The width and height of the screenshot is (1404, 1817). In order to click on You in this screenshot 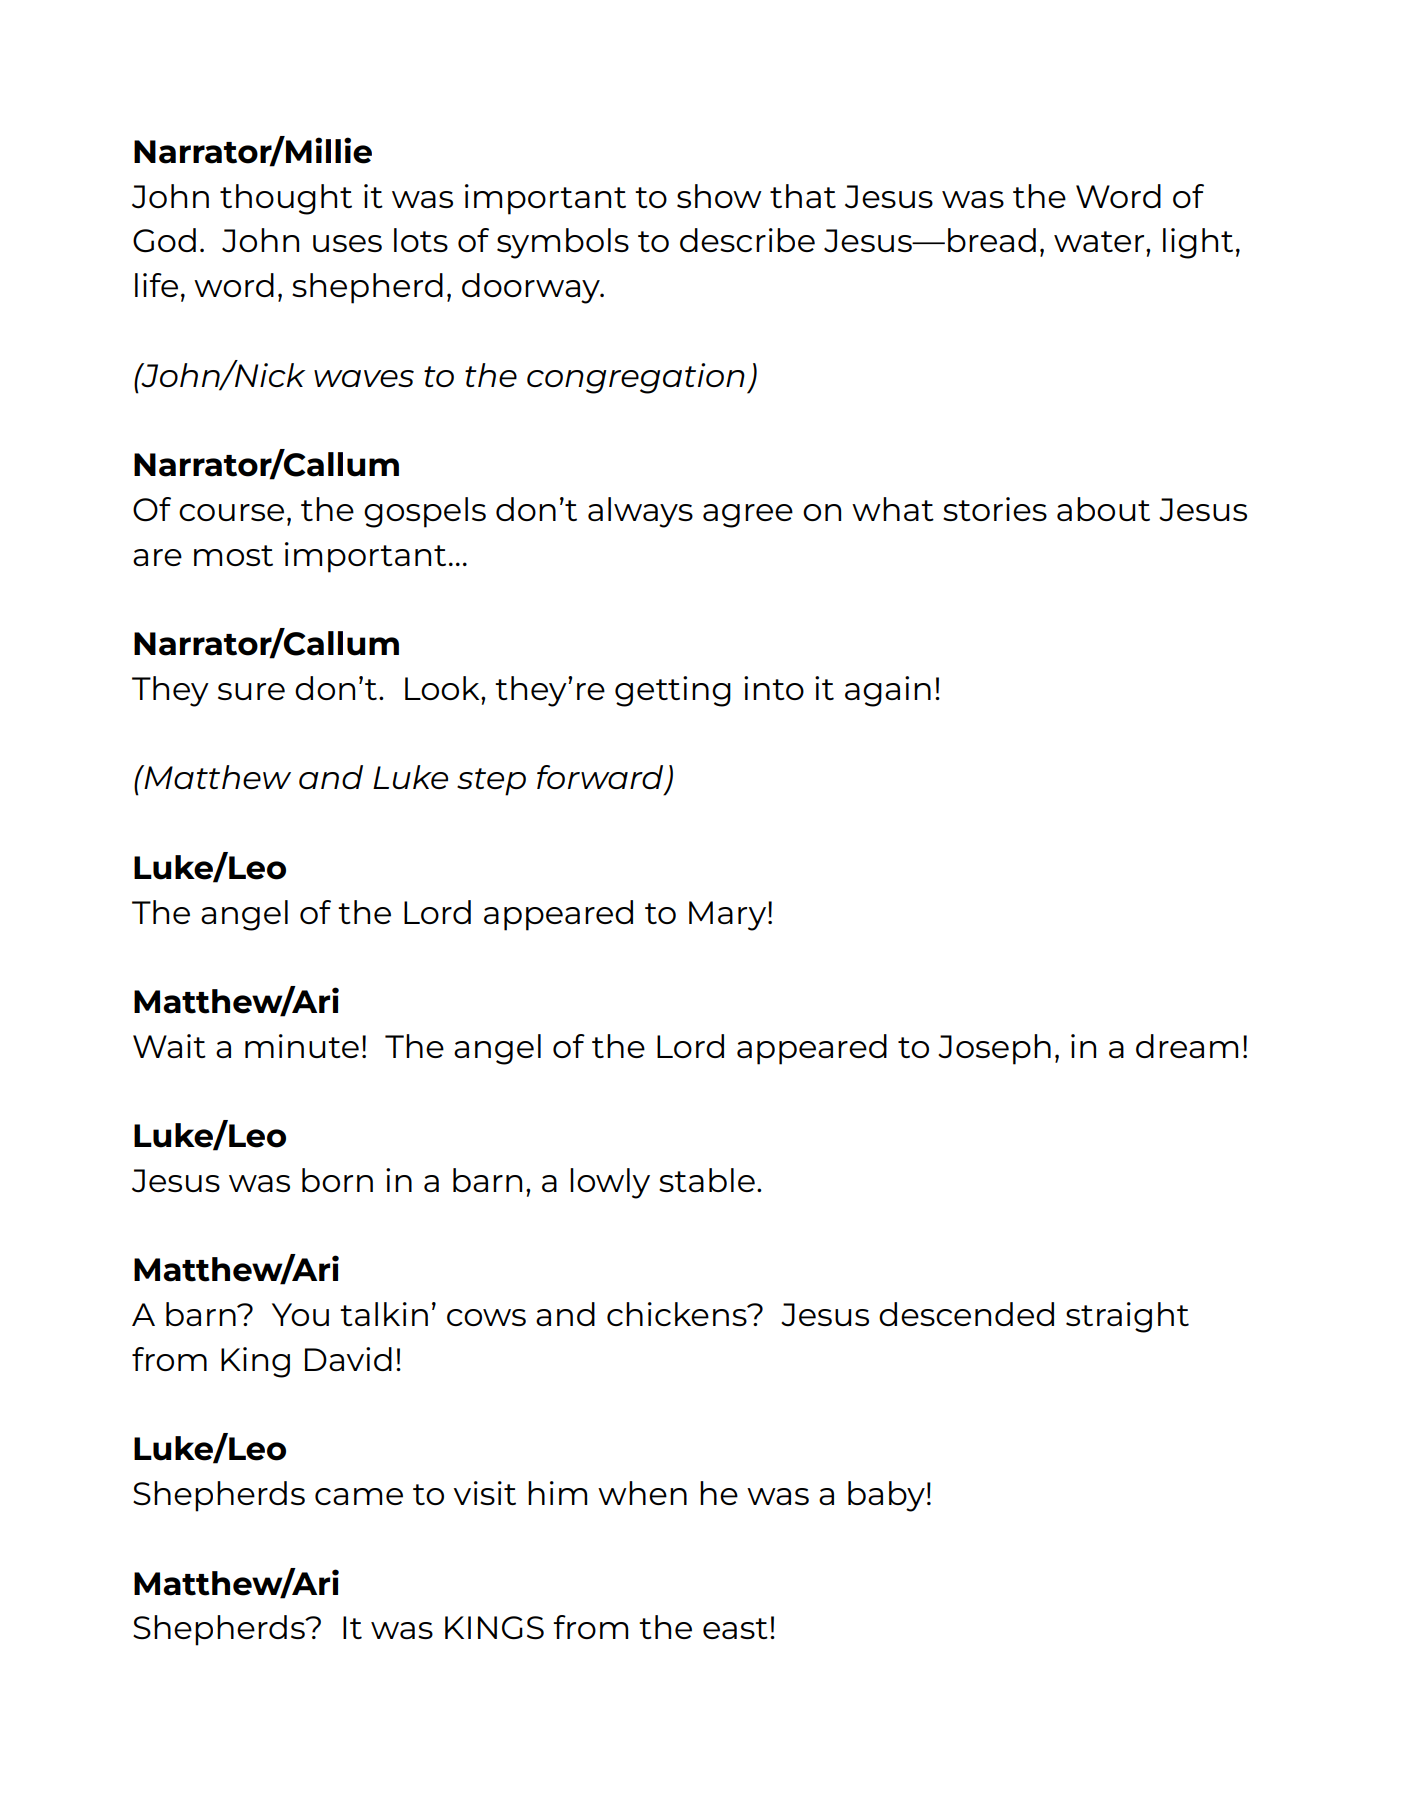, I will do `click(300, 1314)`.
